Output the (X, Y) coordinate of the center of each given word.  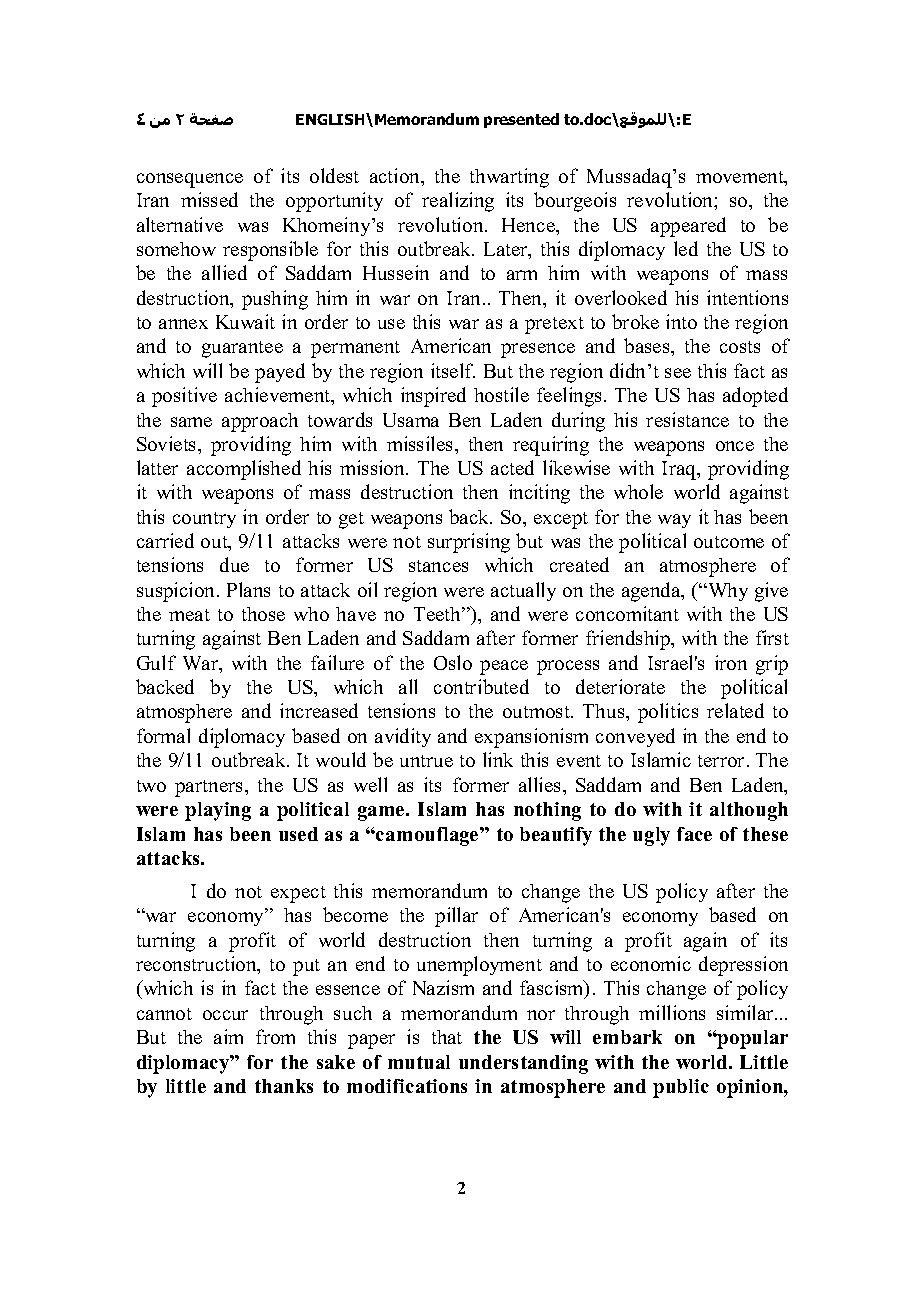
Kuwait (245, 321)
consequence (190, 180)
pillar (456, 917)
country (204, 520)
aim (228, 1036)
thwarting (509, 178)
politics (668, 713)
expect (298, 894)
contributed (481, 686)
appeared (688, 227)
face (694, 834)
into (681, 321)
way (674, 521)
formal (163, 735)
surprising (469, 543)
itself (453, 370)
